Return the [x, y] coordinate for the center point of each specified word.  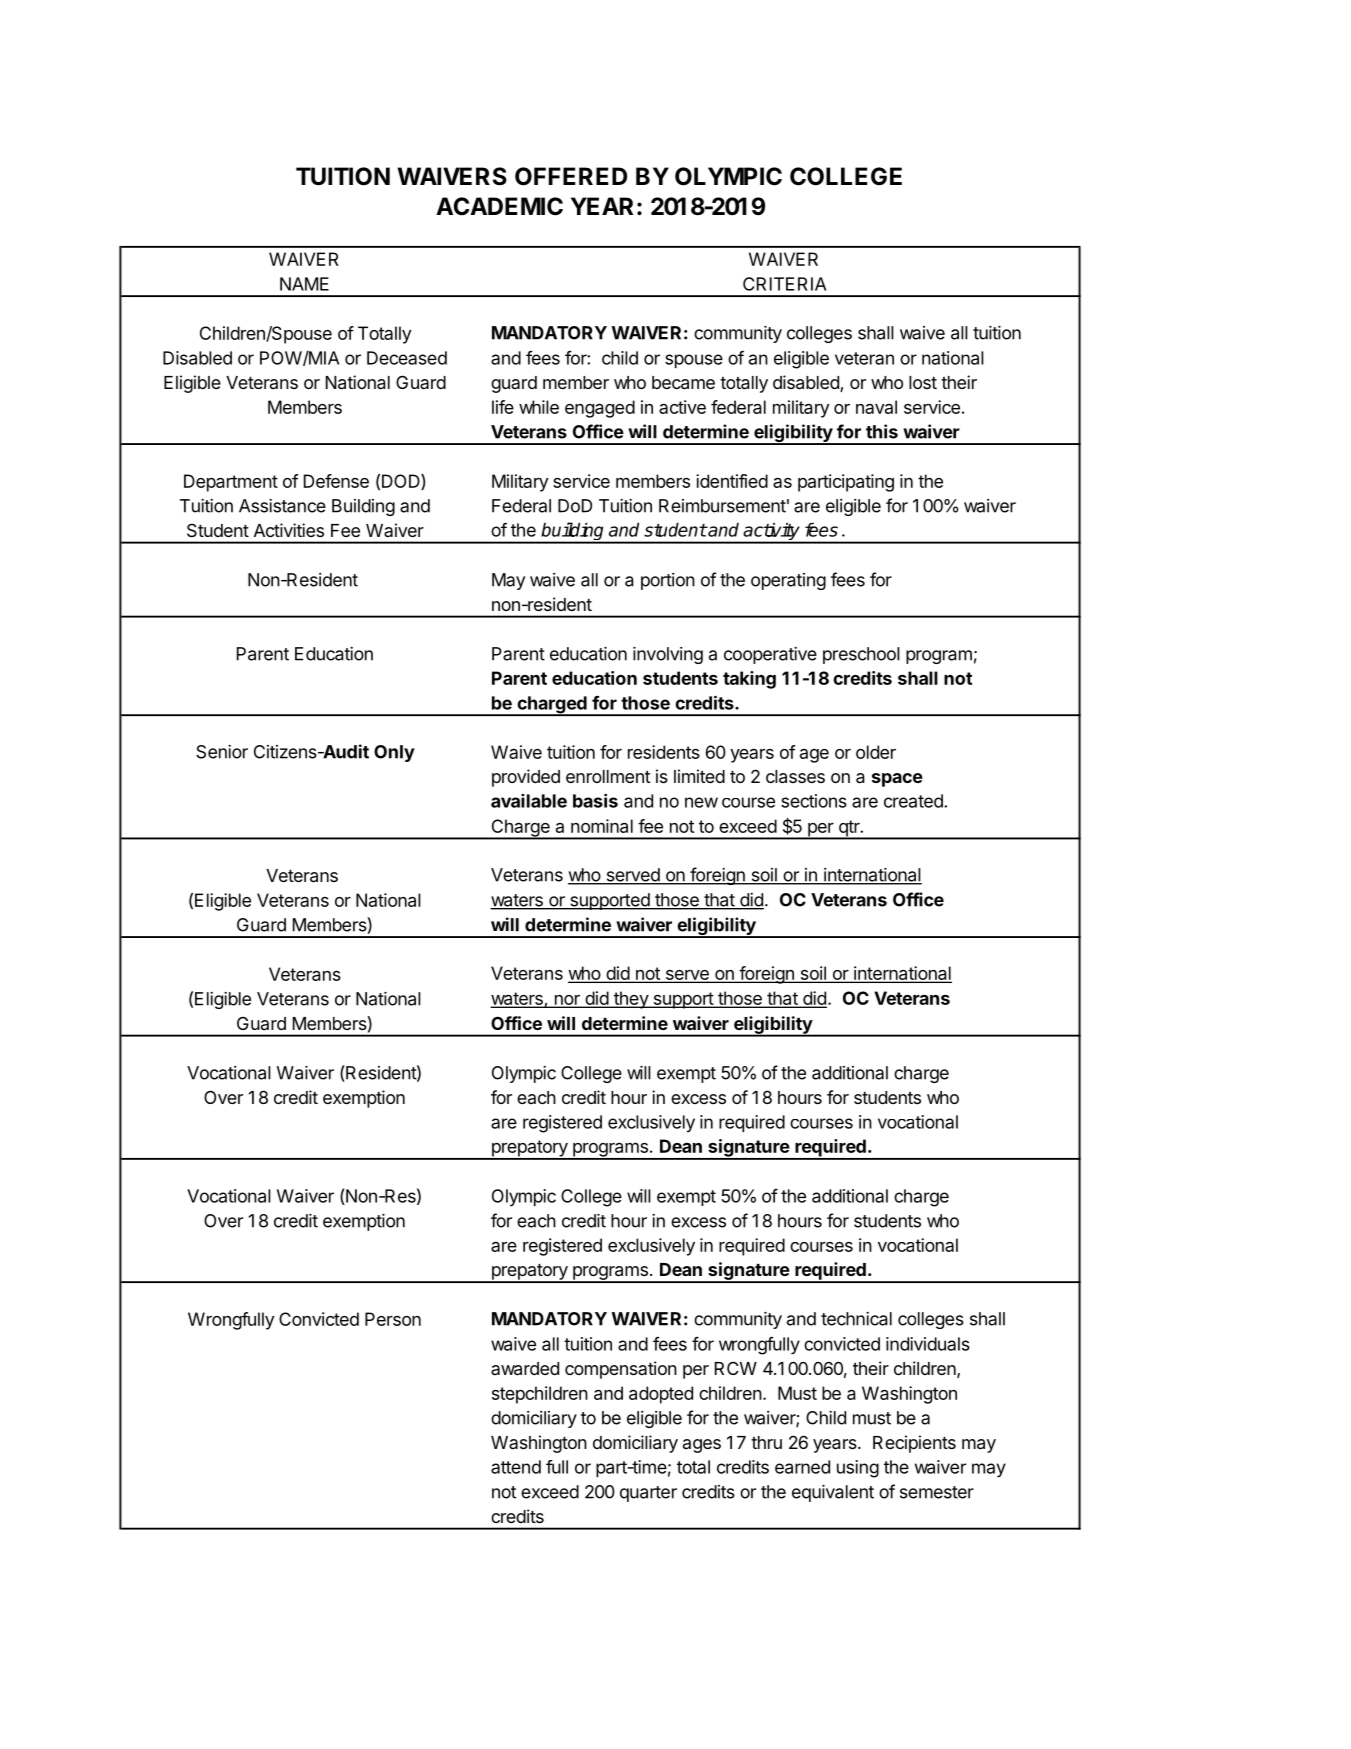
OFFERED [571, 176]
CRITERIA [784, 284]
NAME [304, 284]
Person [393, 1319]
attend [516, 1467]
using [858, 1469]
